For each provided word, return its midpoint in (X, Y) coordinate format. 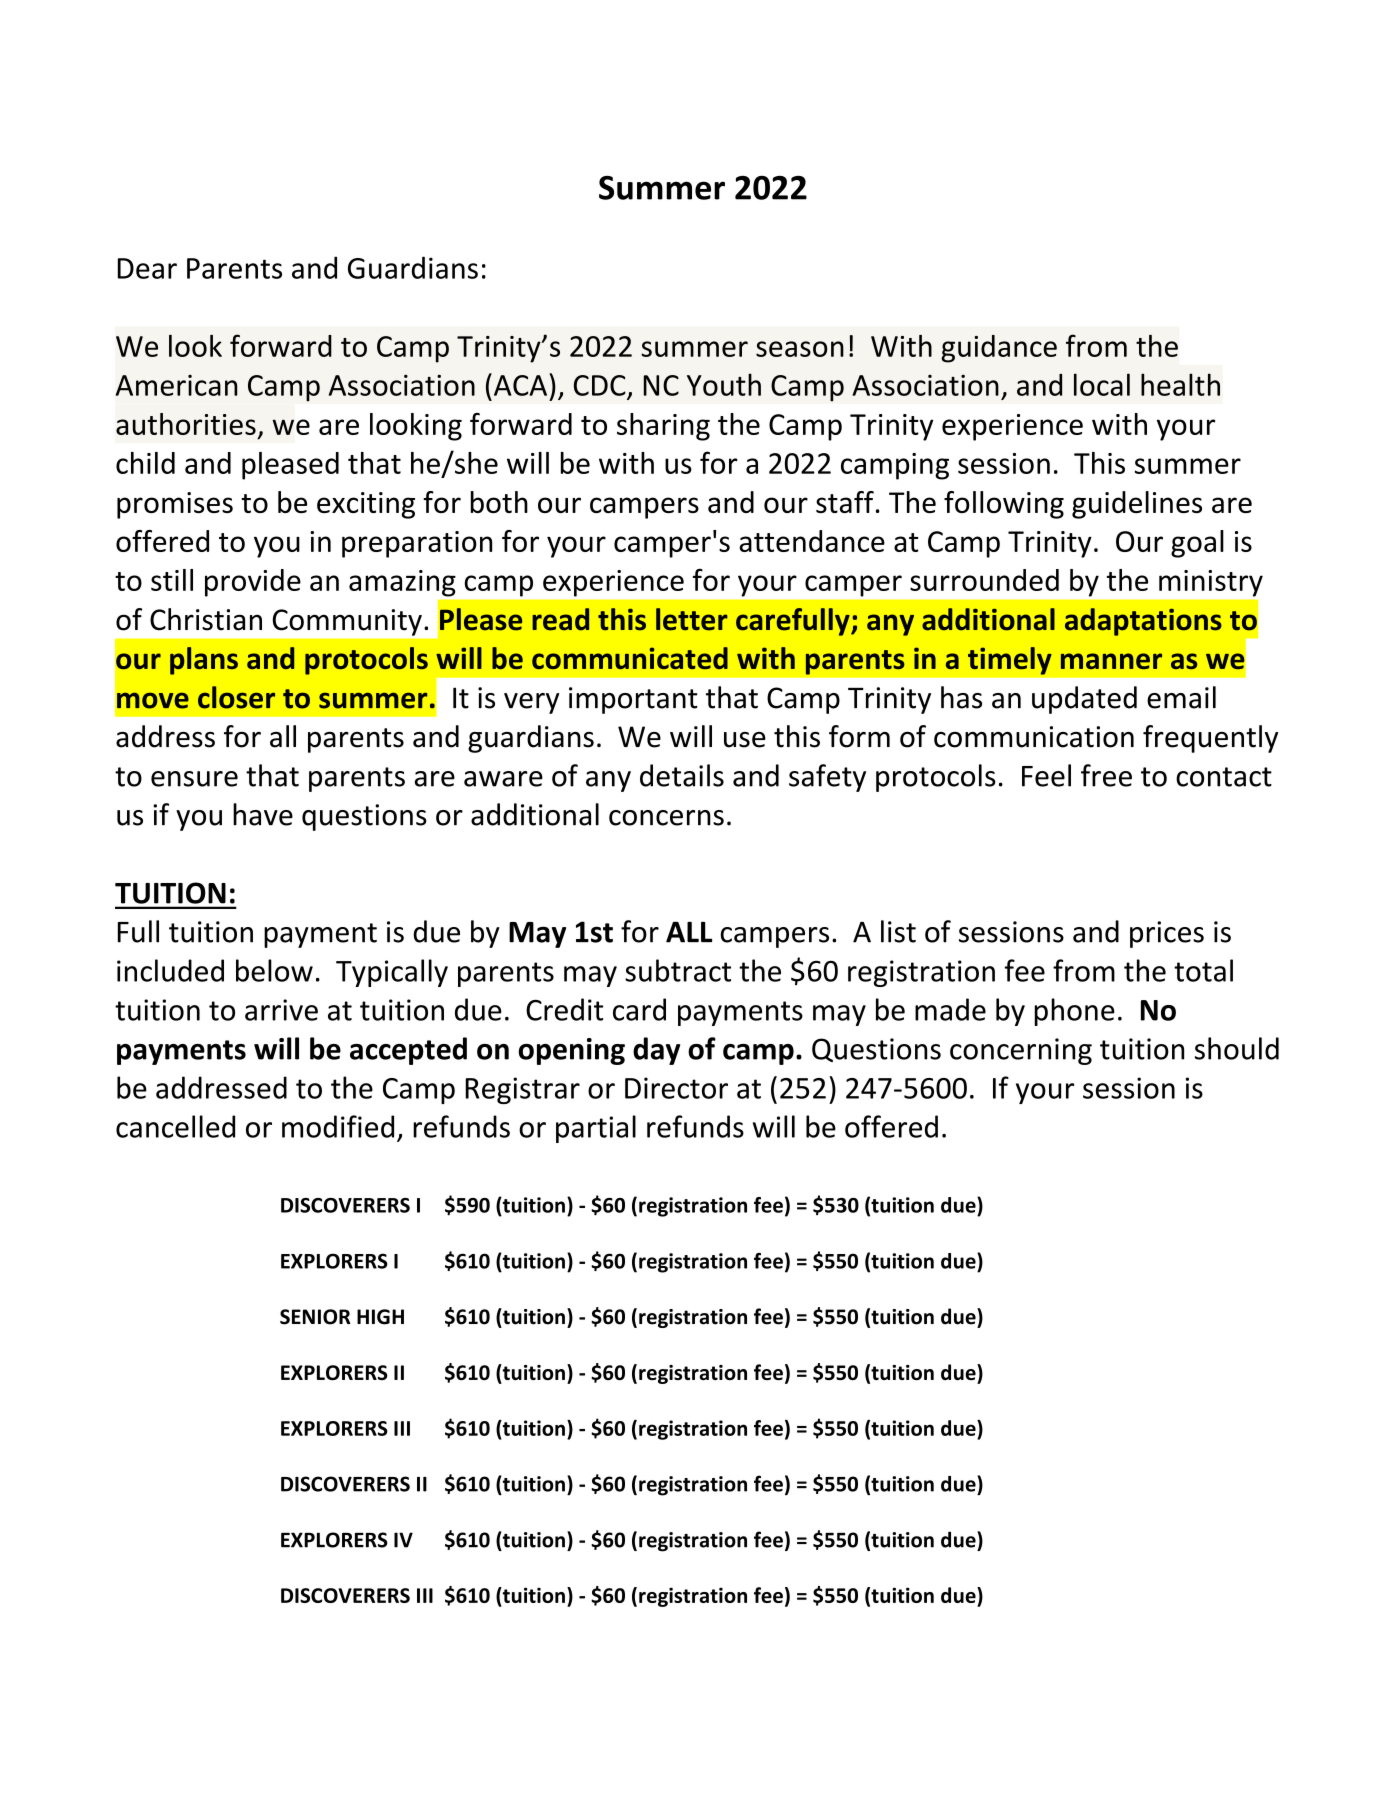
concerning (1021, 1051)
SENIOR (315, 1317)
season (800, 349)
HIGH (380, 1317)
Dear (147, 268)
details (682, 775)
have (263, 814)
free (1106, 775)
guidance (999, 349)
